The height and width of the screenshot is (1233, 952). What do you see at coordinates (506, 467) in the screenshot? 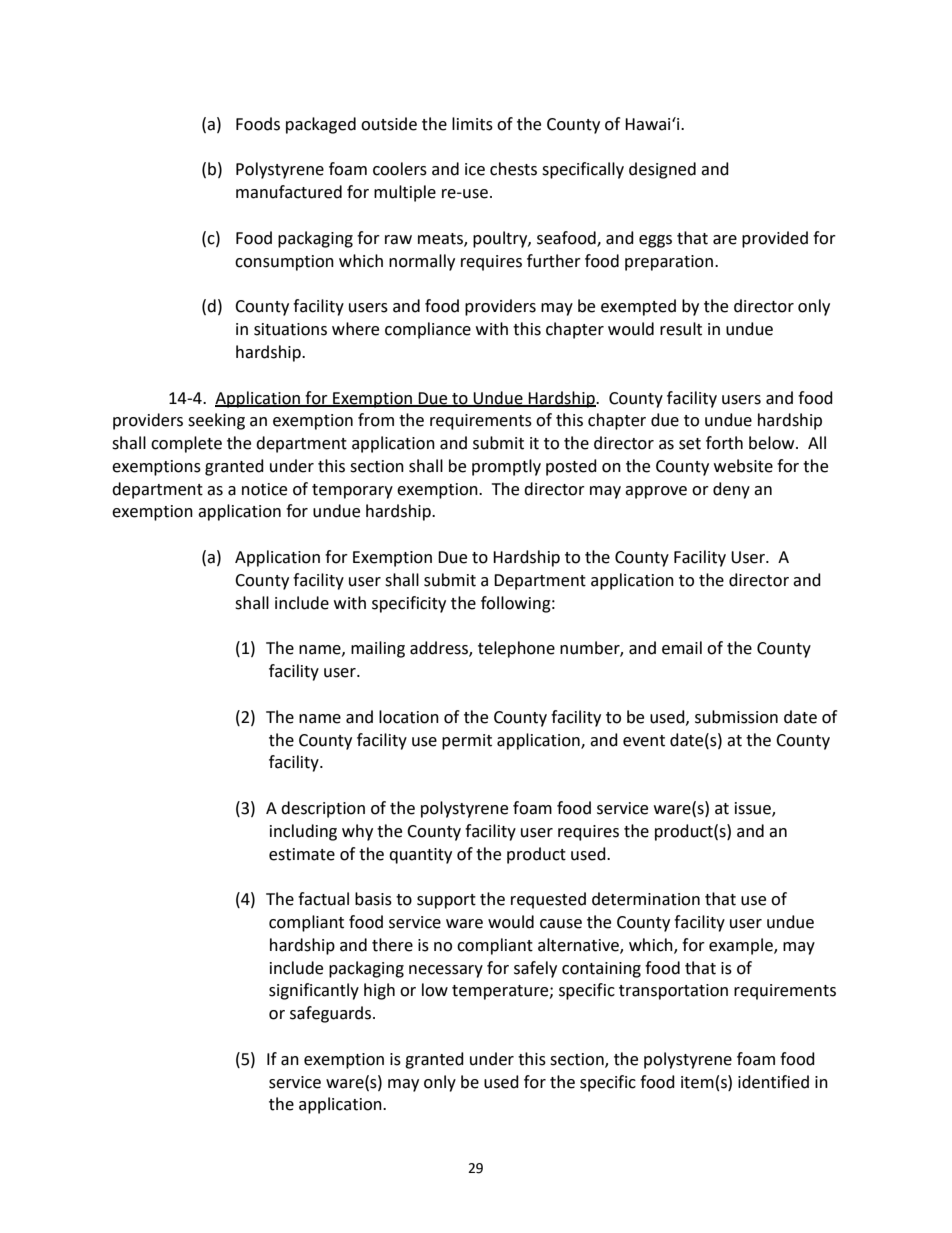
I see `promptly` at bounding box center [506, 467].
